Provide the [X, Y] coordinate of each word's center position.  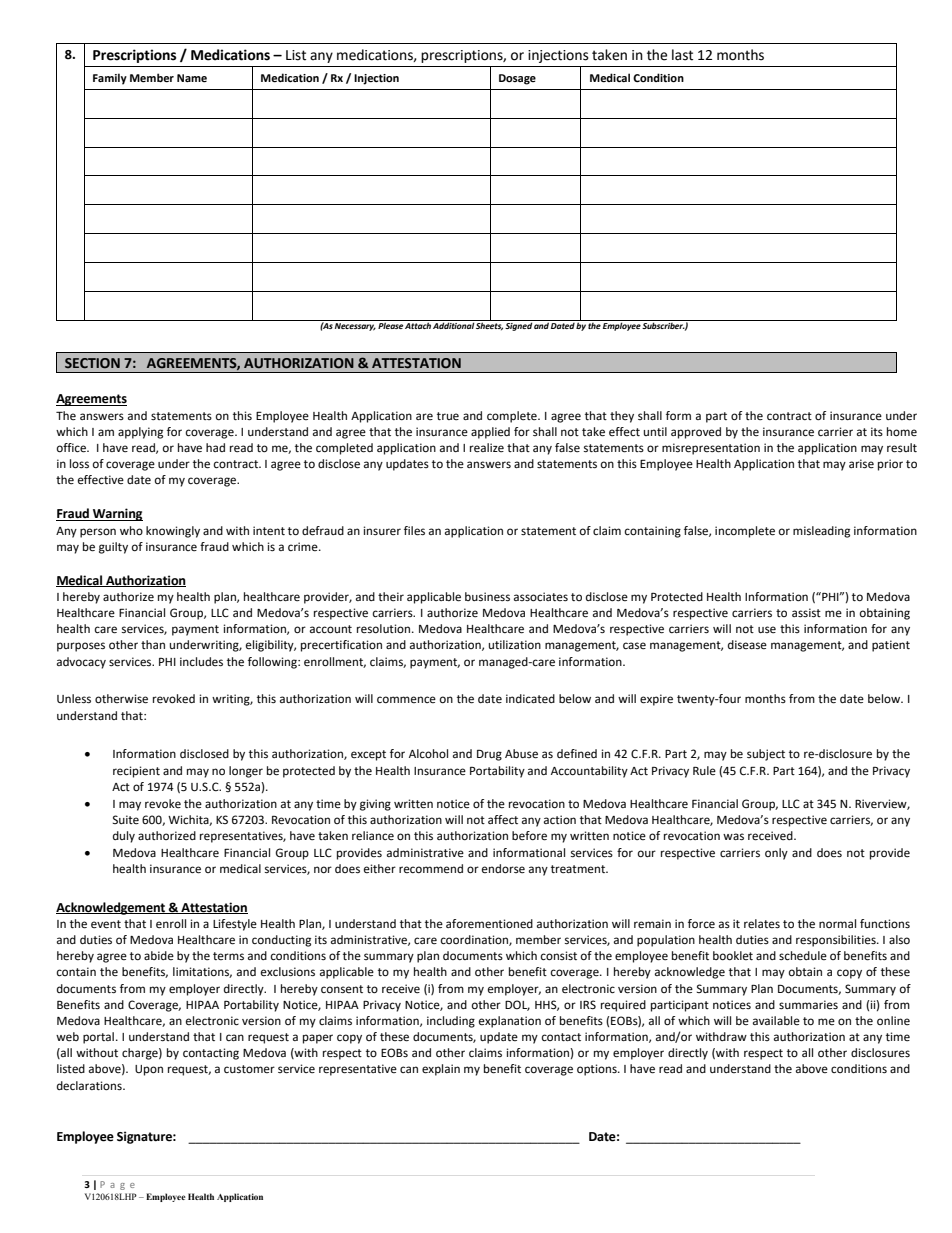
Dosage [517, 79]
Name [192, 78]
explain [441, 1070]
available [776, 1020]
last [682, 55]
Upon [149, 1070]
